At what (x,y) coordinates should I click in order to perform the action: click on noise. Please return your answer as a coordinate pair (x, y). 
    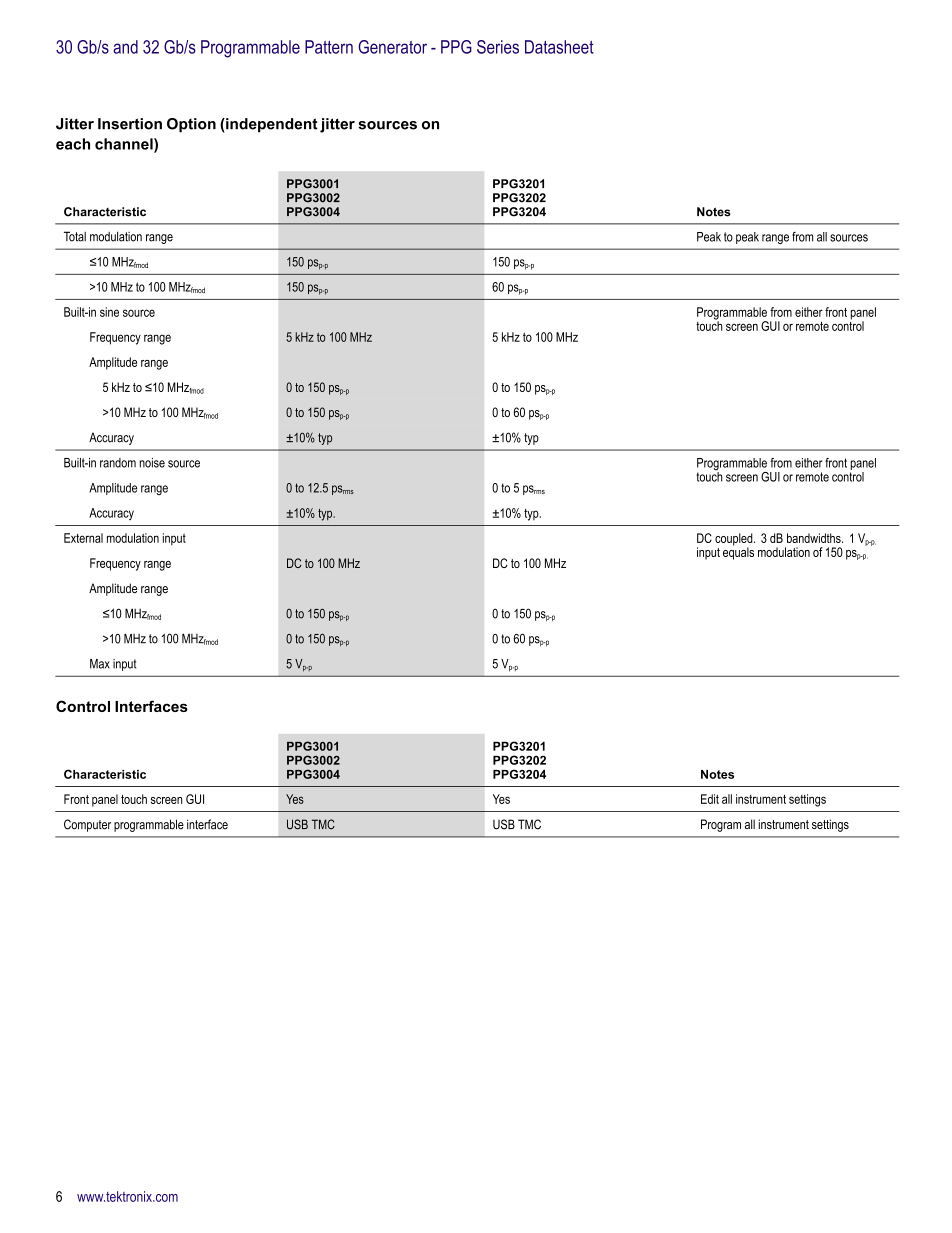
    Looking at the image, I should click on (152, 463).
